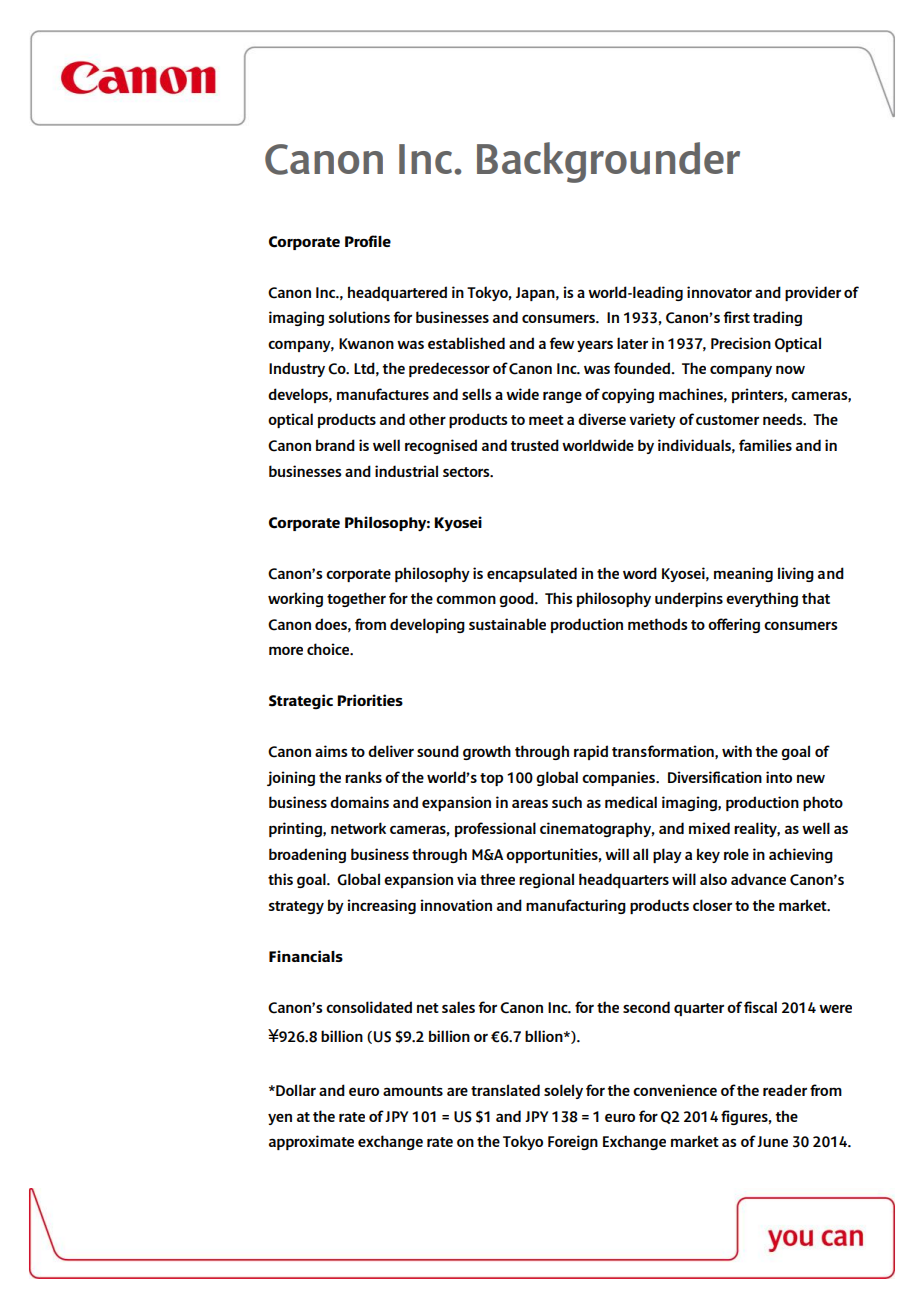 This screenshot has height=1308, width=924. Describe the element at coordinates (563, 1091) in the screenshot. I see `solely` at that location.
